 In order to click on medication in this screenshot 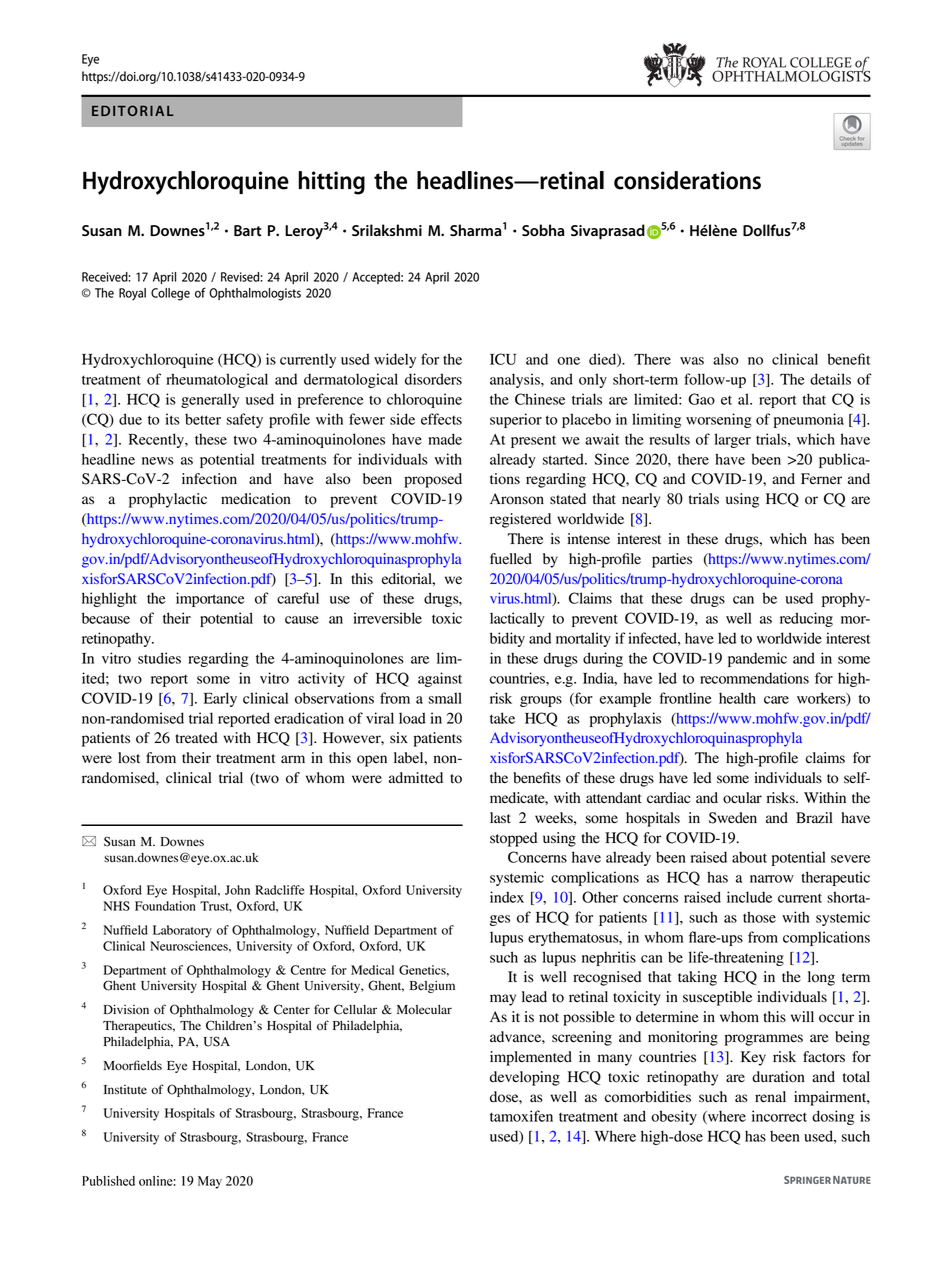, I will do `click(256, 499)`.
